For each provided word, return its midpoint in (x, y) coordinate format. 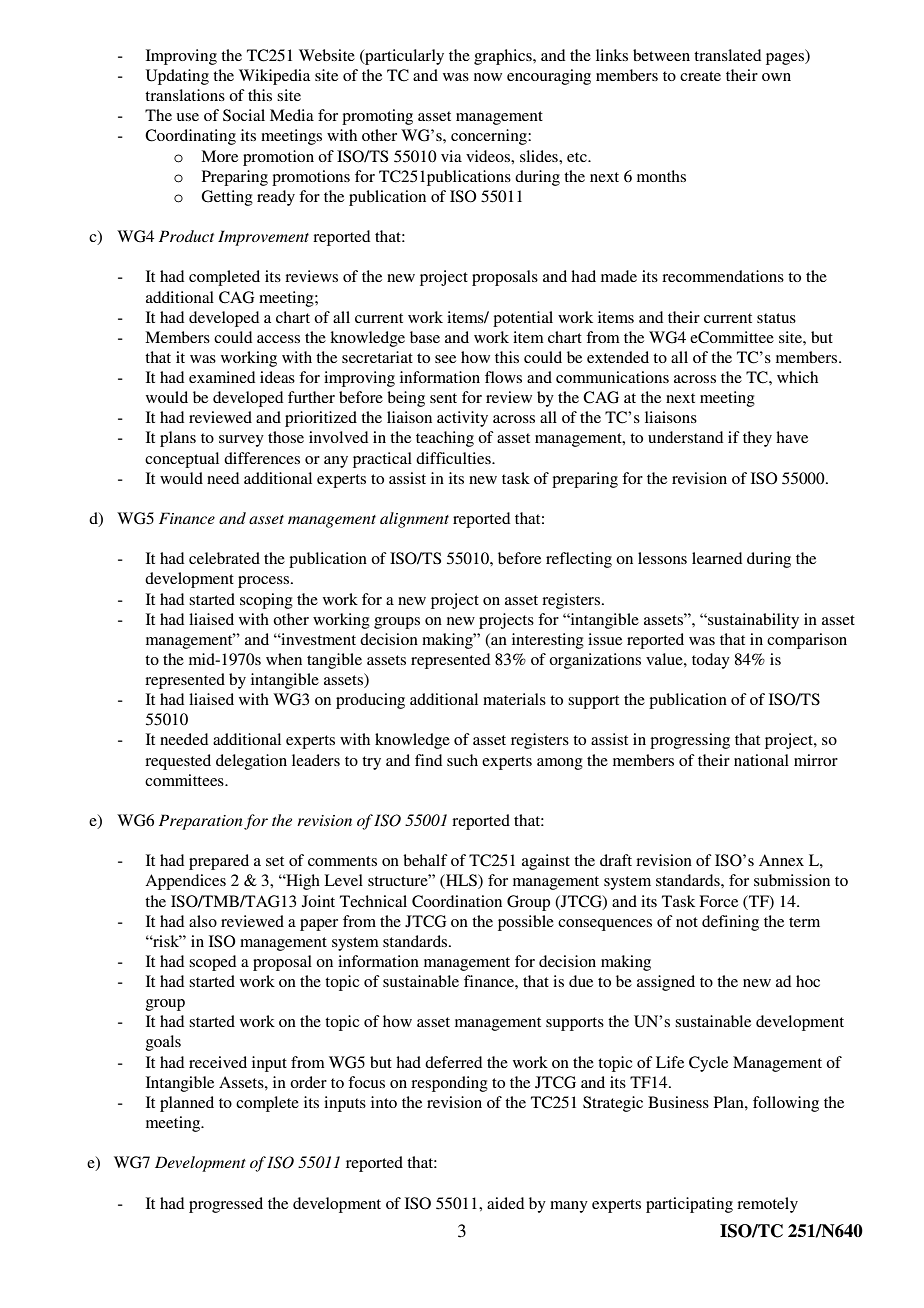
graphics (504, 57)
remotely (767, 1205)
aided (505, 1203)
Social (244, 115)
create (700, 76)
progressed (226, 1205)
